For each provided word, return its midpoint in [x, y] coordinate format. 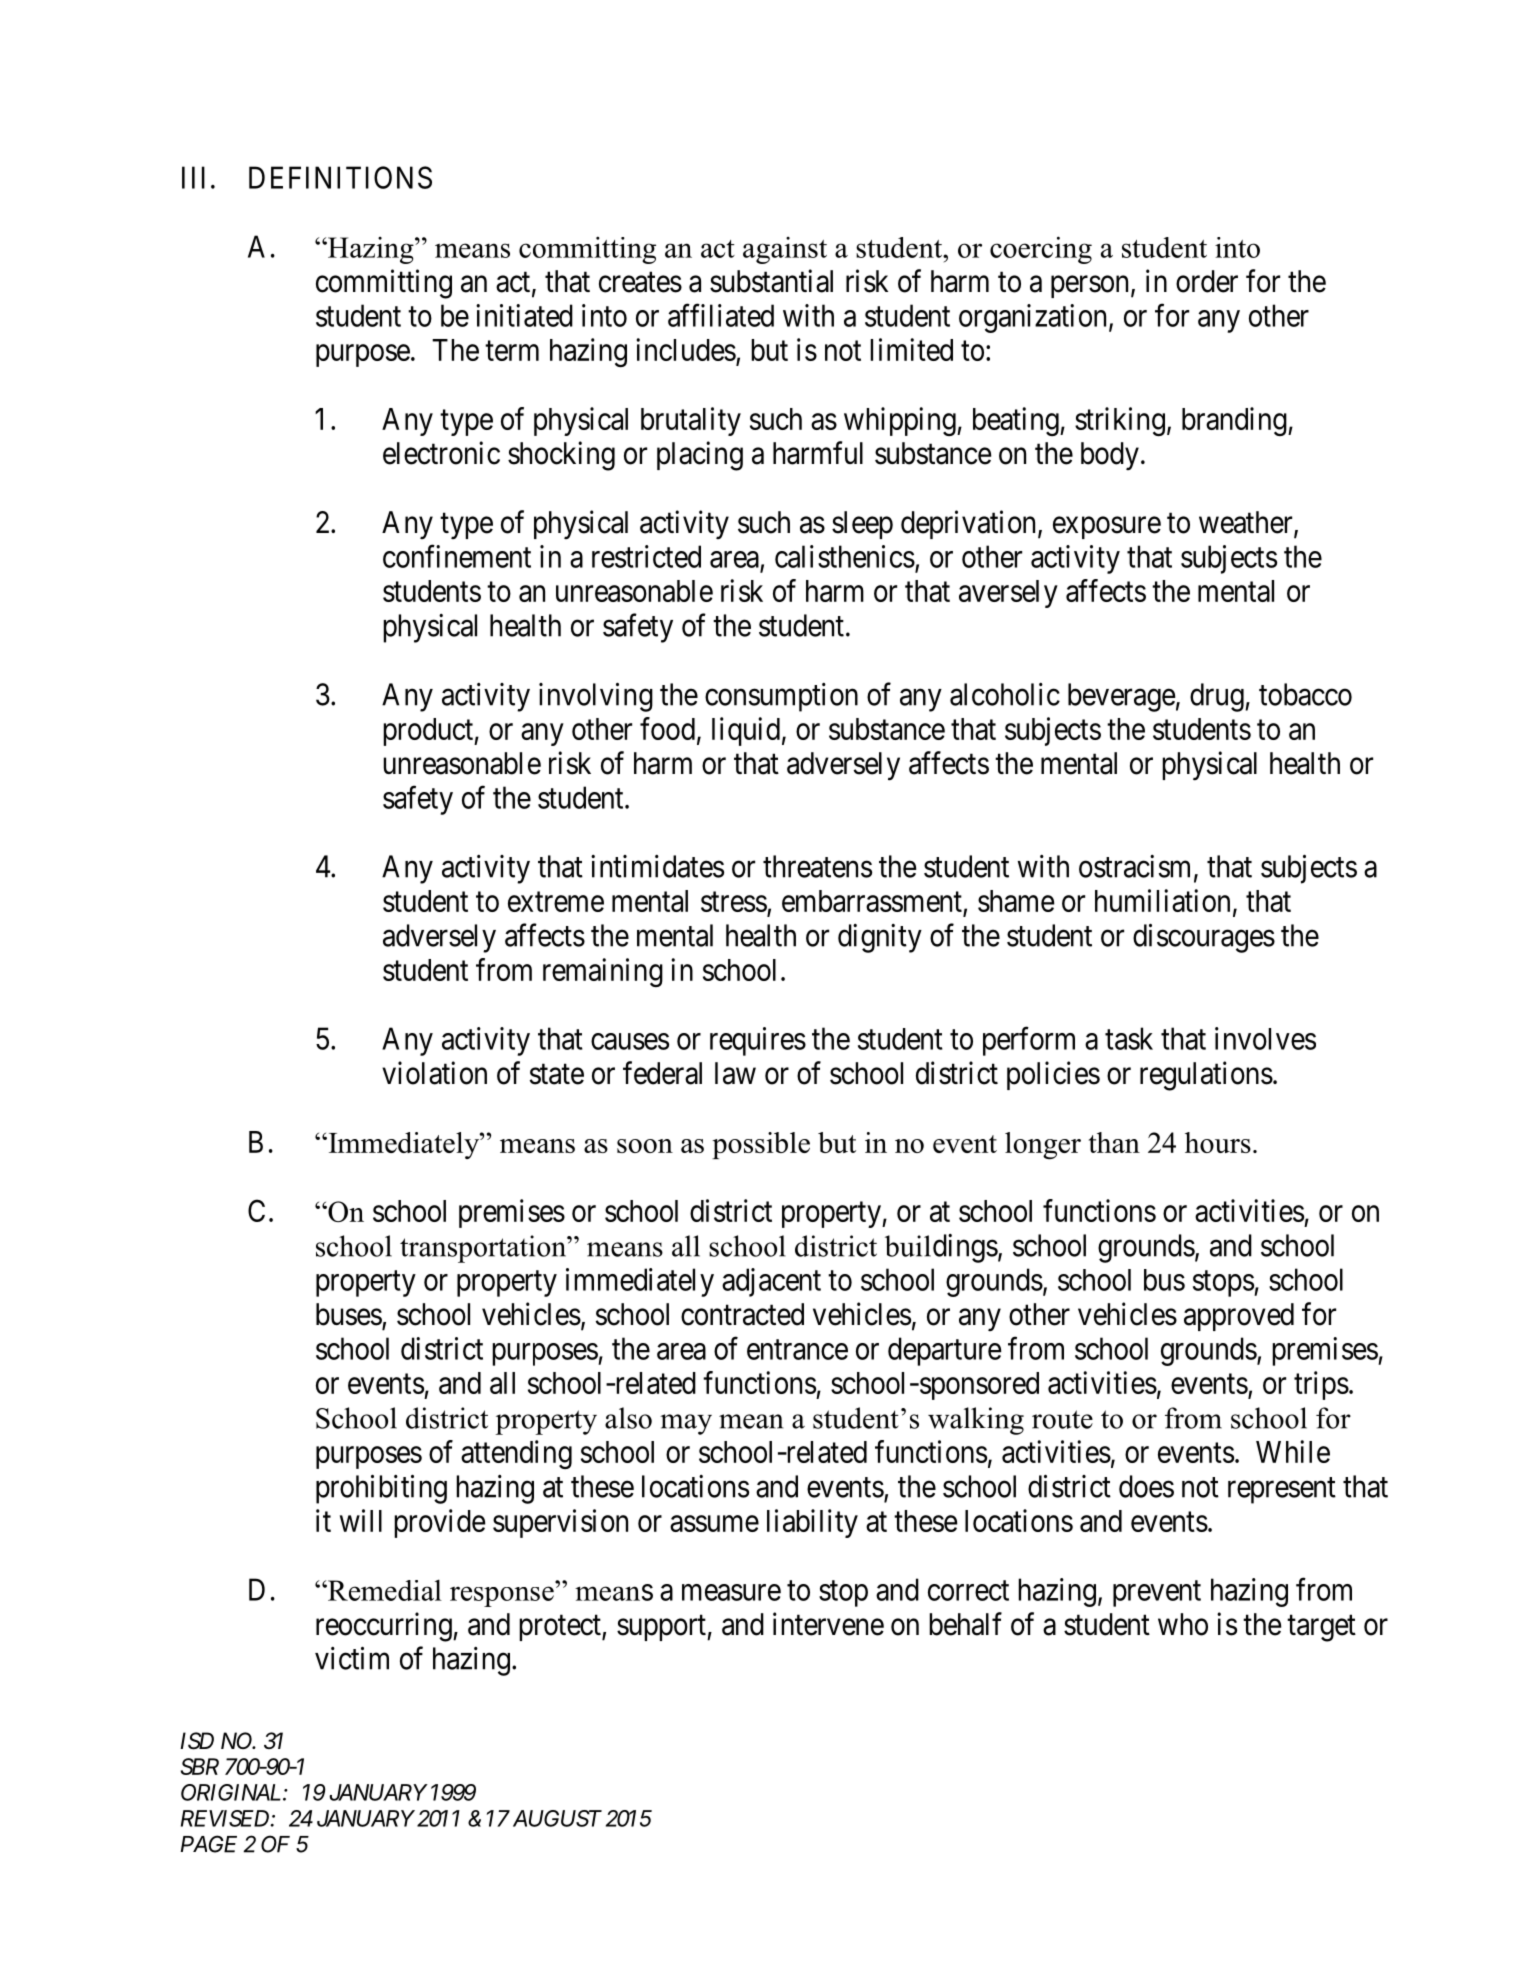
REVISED [226, 1818]
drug [1218, 697]
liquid [746, 731]
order [1207, 281]
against [785, 250]
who [1183, 1624]
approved [1239, 1317]
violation [434, 1073]
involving [596, 697]
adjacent [771, 1282]
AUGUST [557, 1818]
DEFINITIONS [340, 177]
